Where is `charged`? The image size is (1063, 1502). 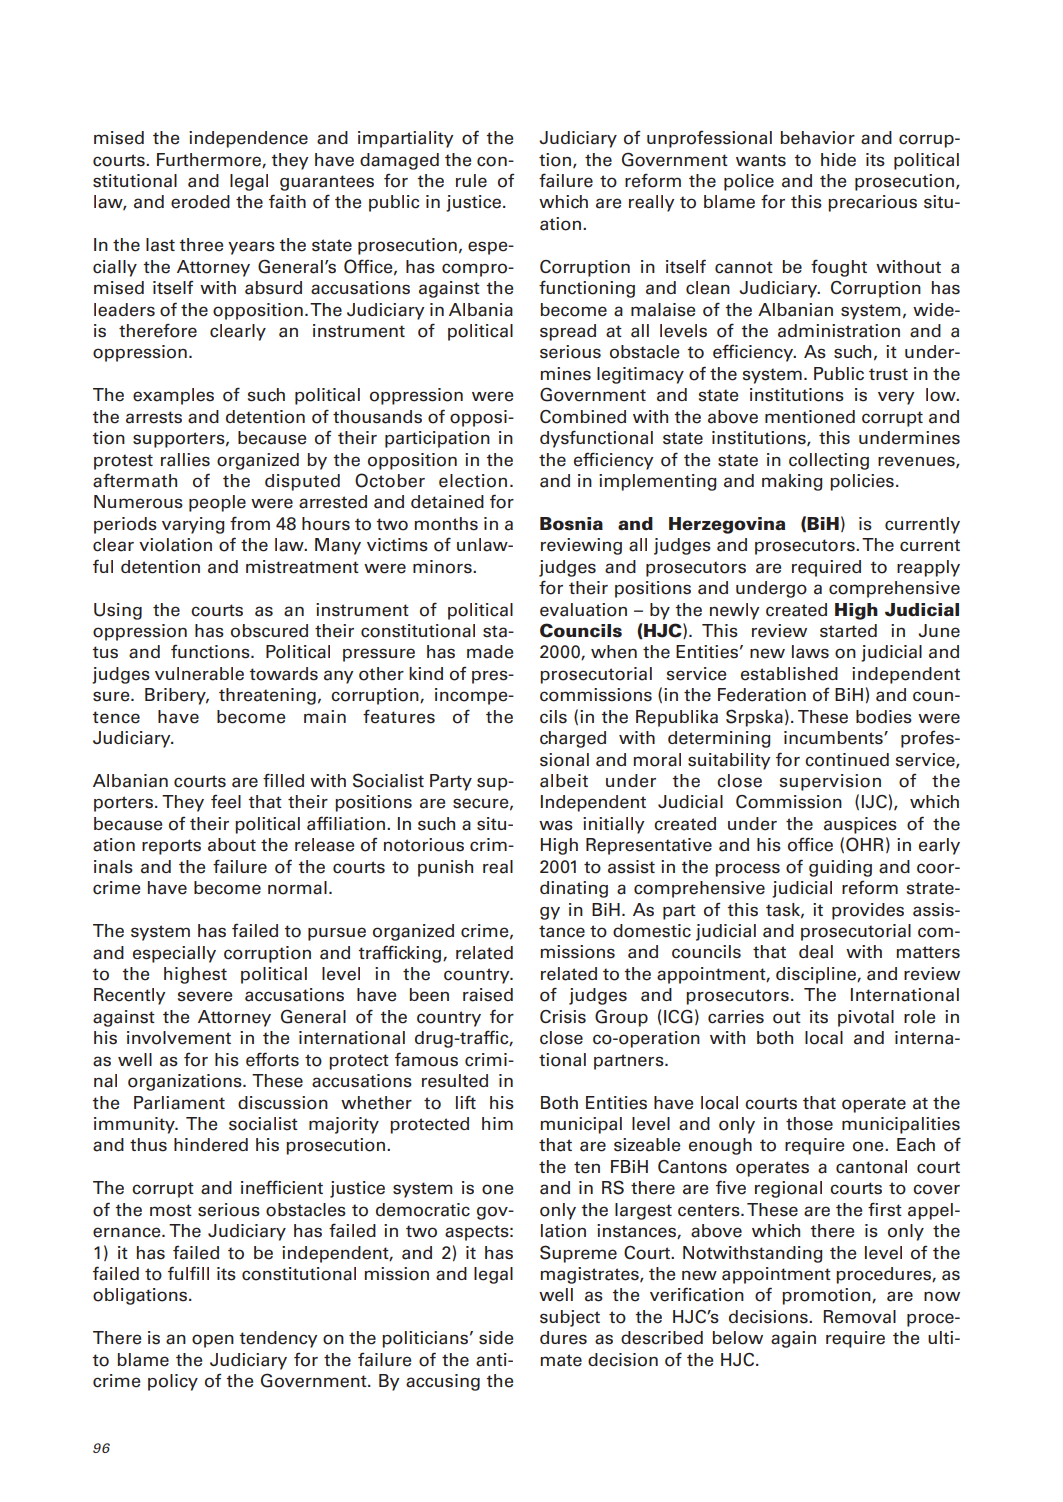
charged is located at coordinates (573, 739).
